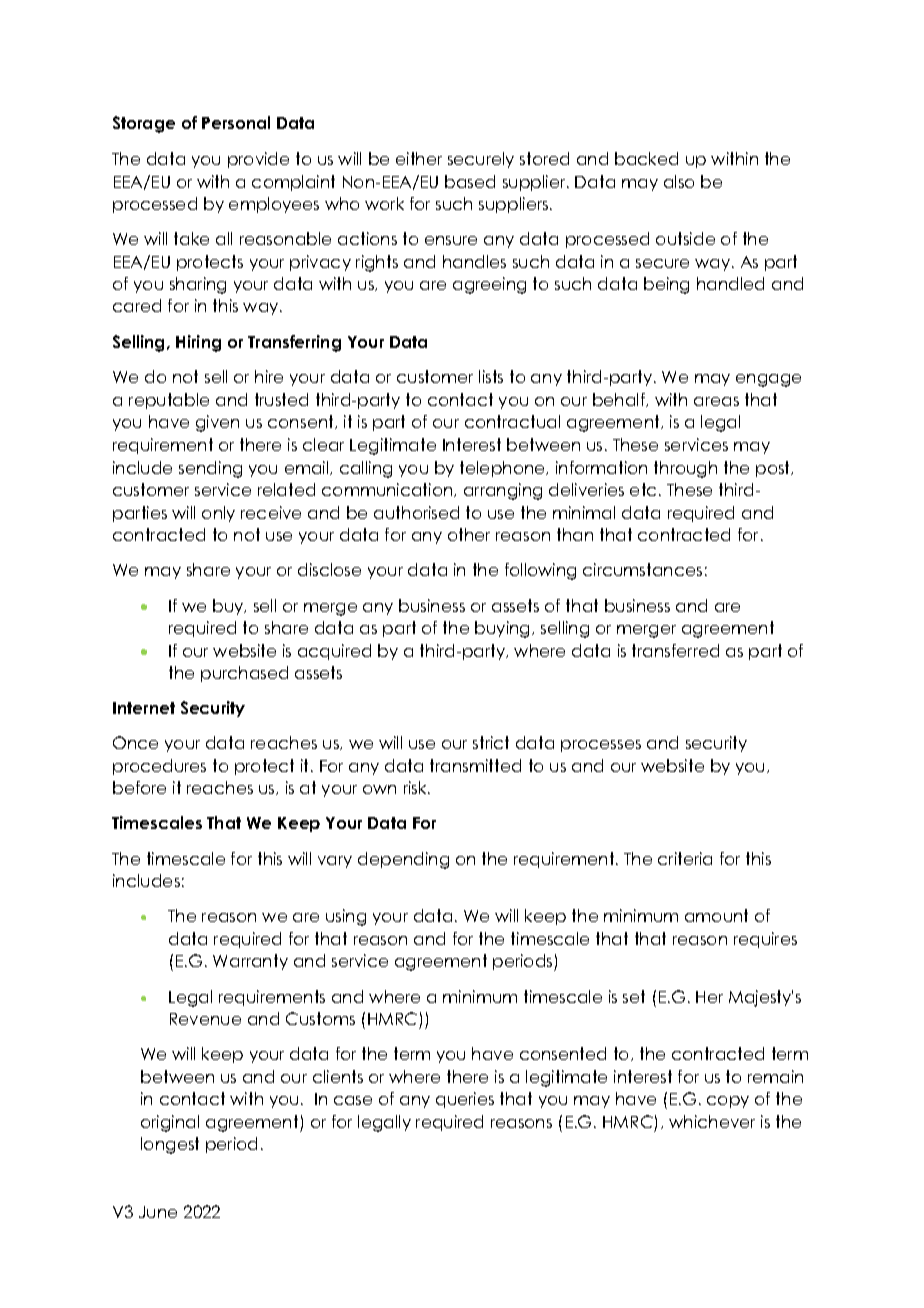 The image size is (924, 1308). Describe the element at coordinates (236, 122) in the page. I see `Personal` at that location.
